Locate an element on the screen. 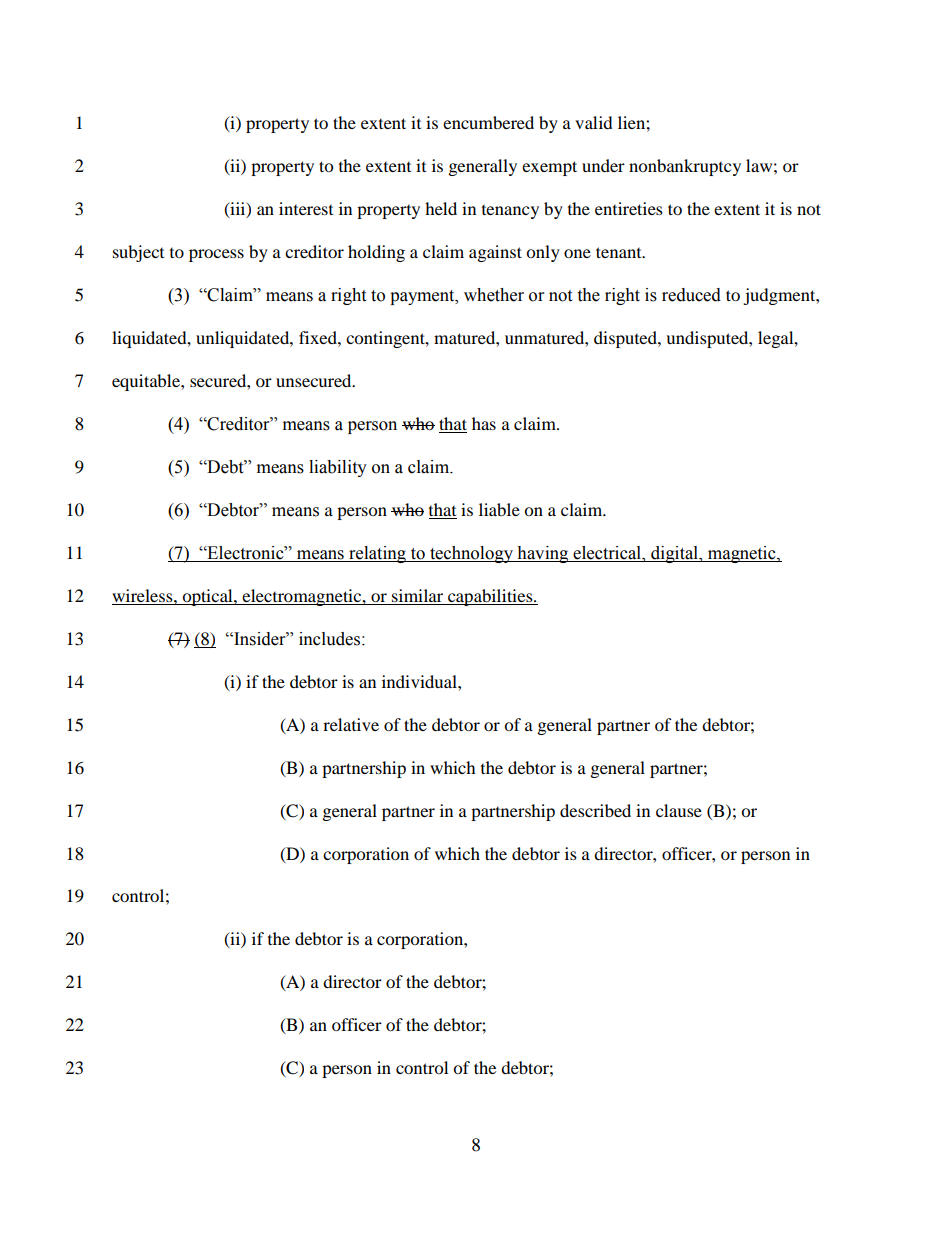 This screenshot has height=1233, width=952. similar is located at coordinates (417, 595).
